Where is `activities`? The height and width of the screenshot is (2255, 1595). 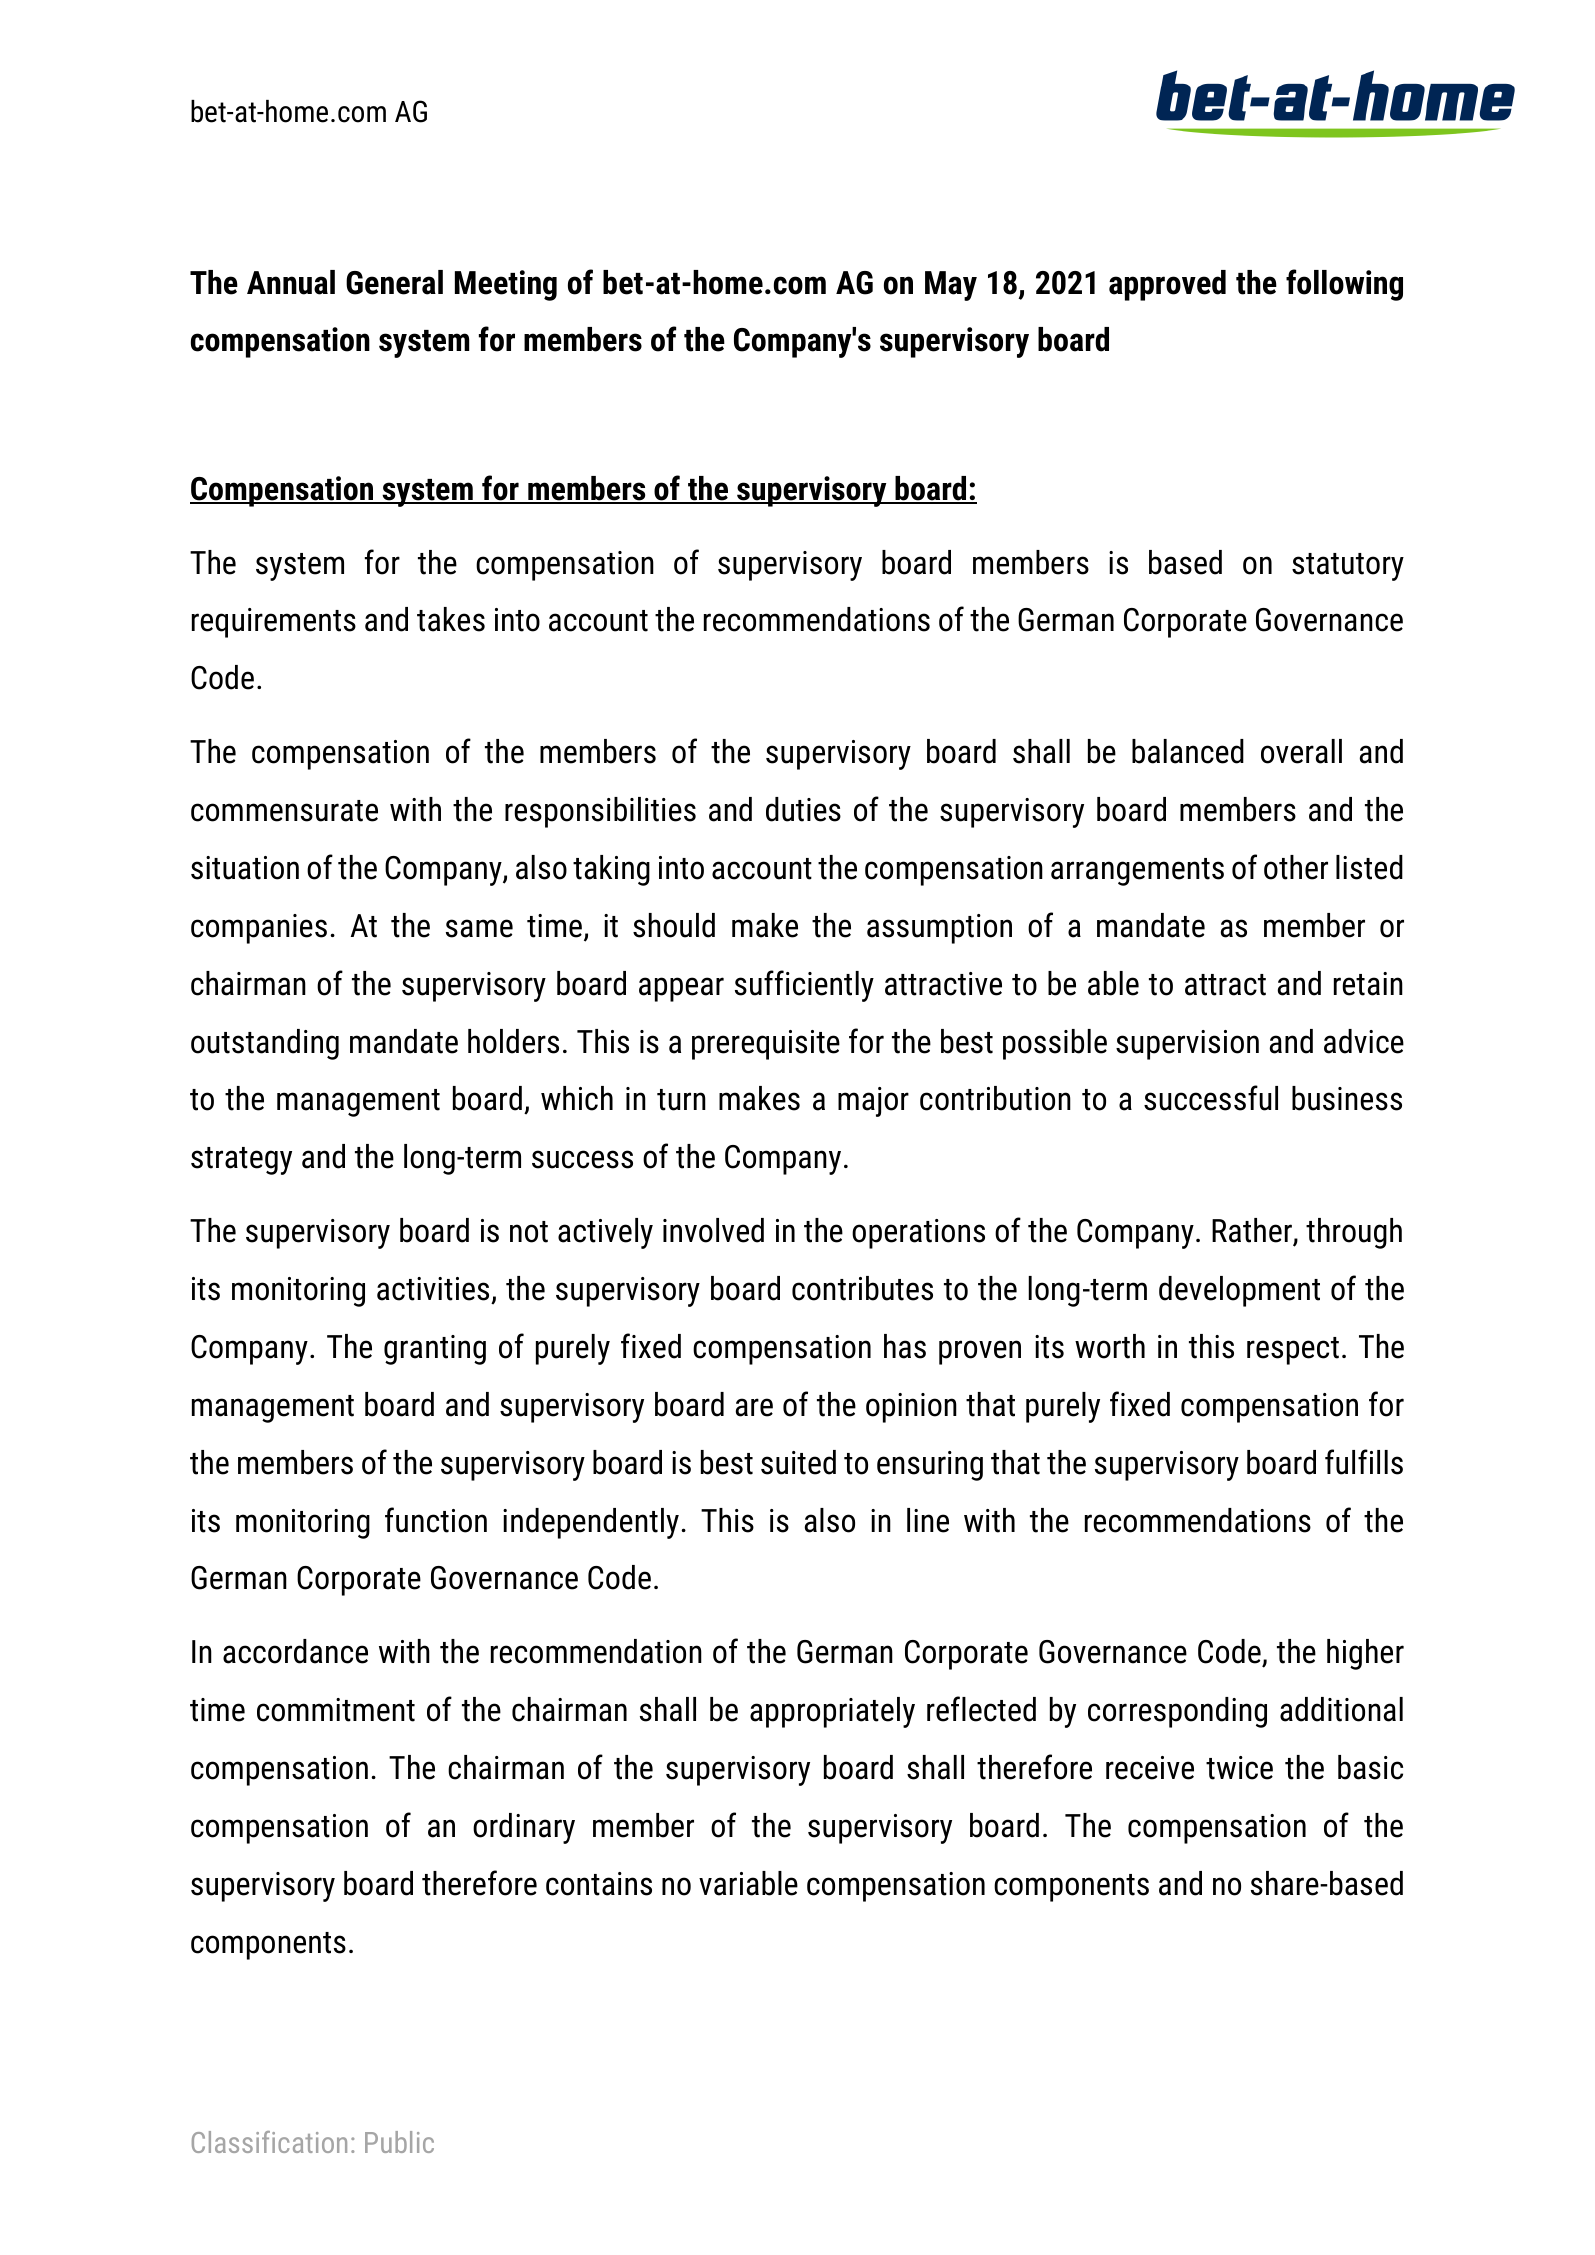 activities is located at coordinates (433, 1289).
